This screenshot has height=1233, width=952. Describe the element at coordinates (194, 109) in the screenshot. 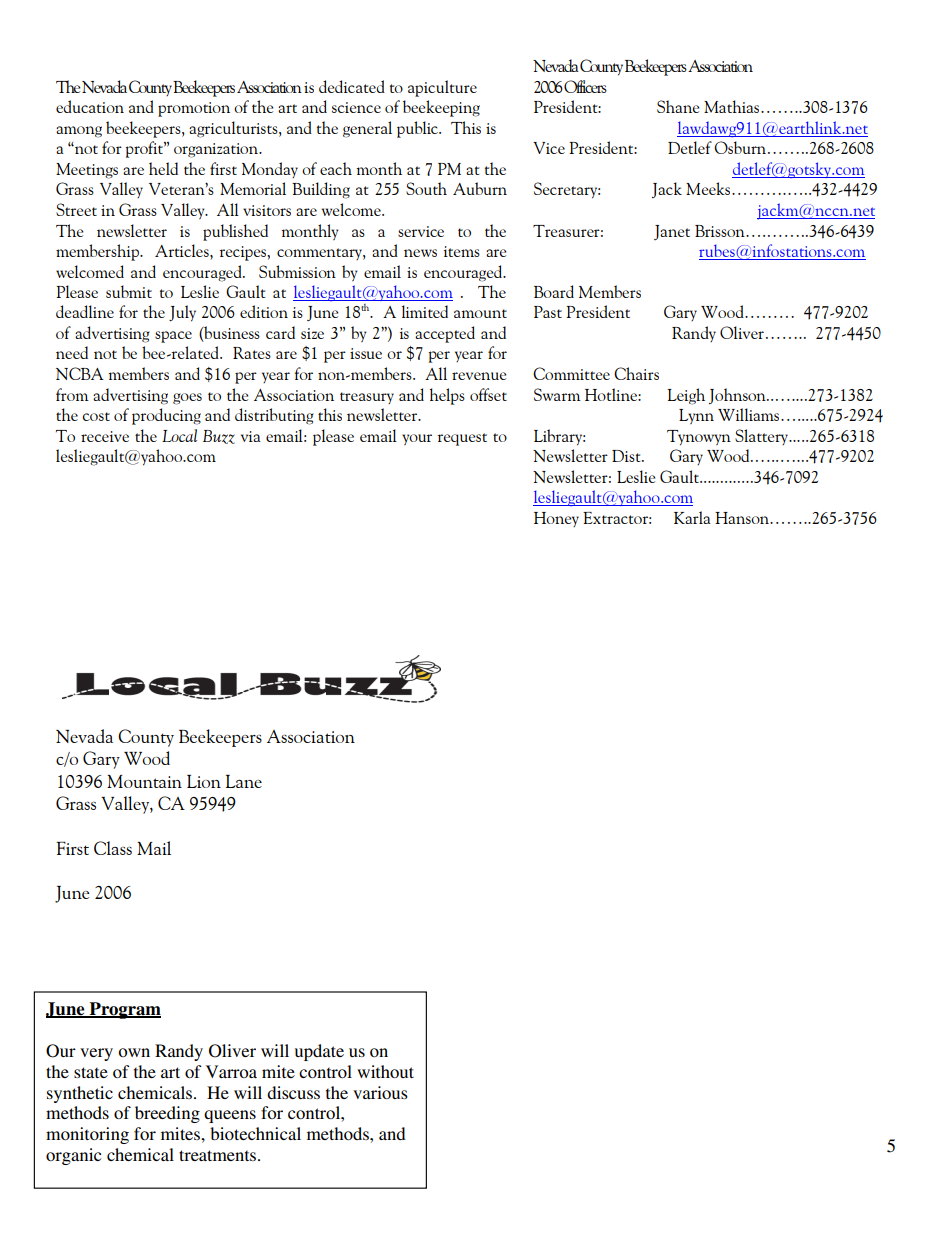

I see `promotion` at that location.
